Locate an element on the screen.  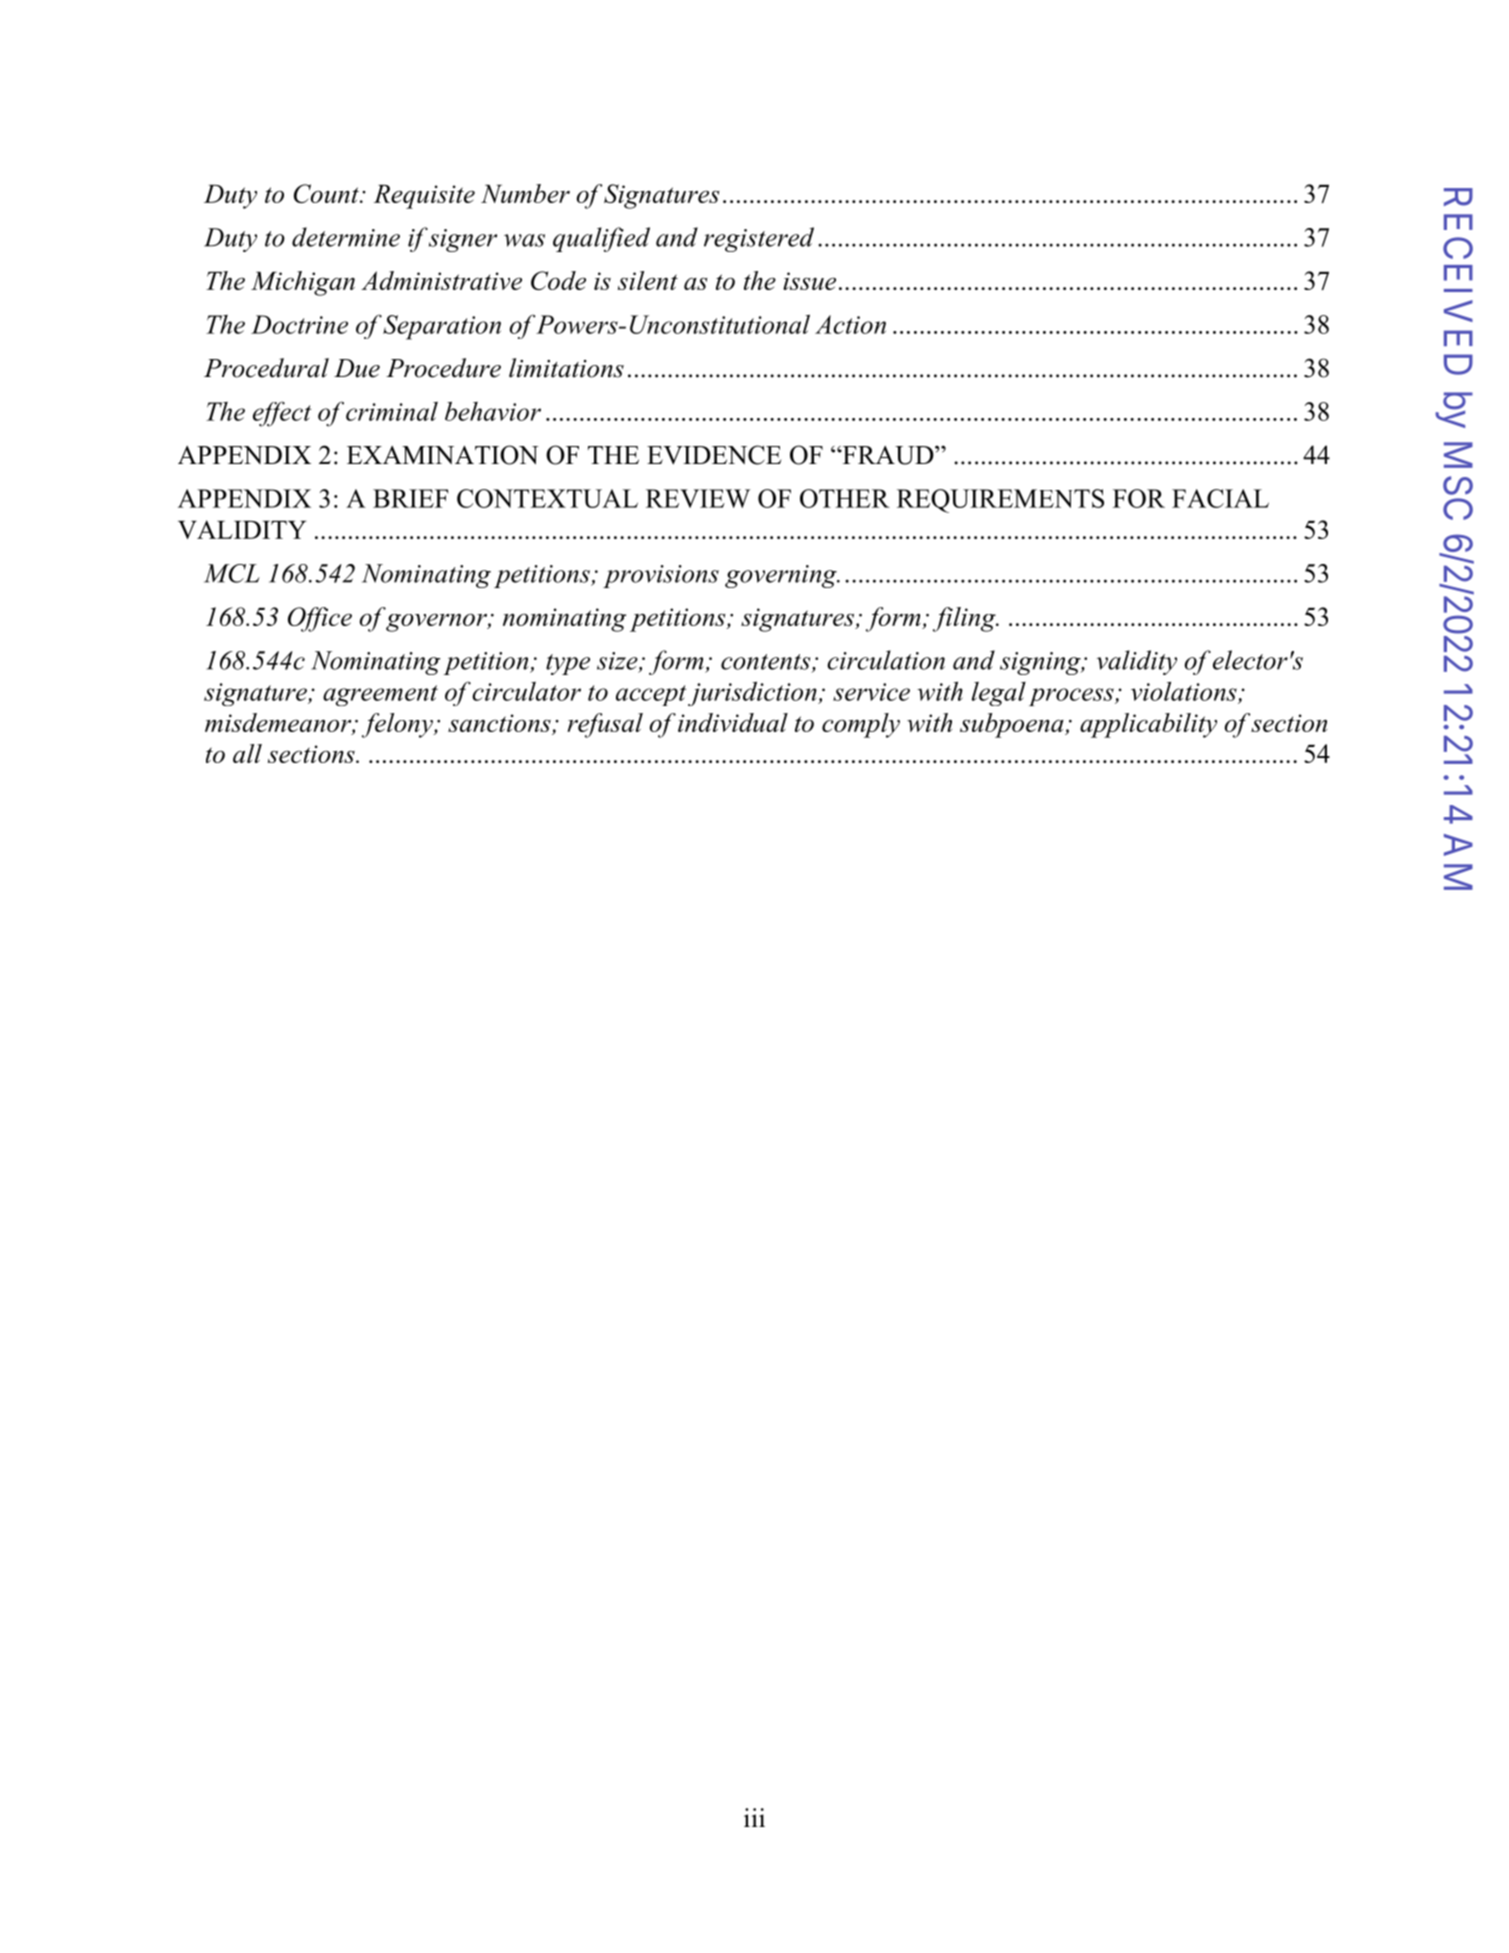
felony is located at coordinates (398, 725).
